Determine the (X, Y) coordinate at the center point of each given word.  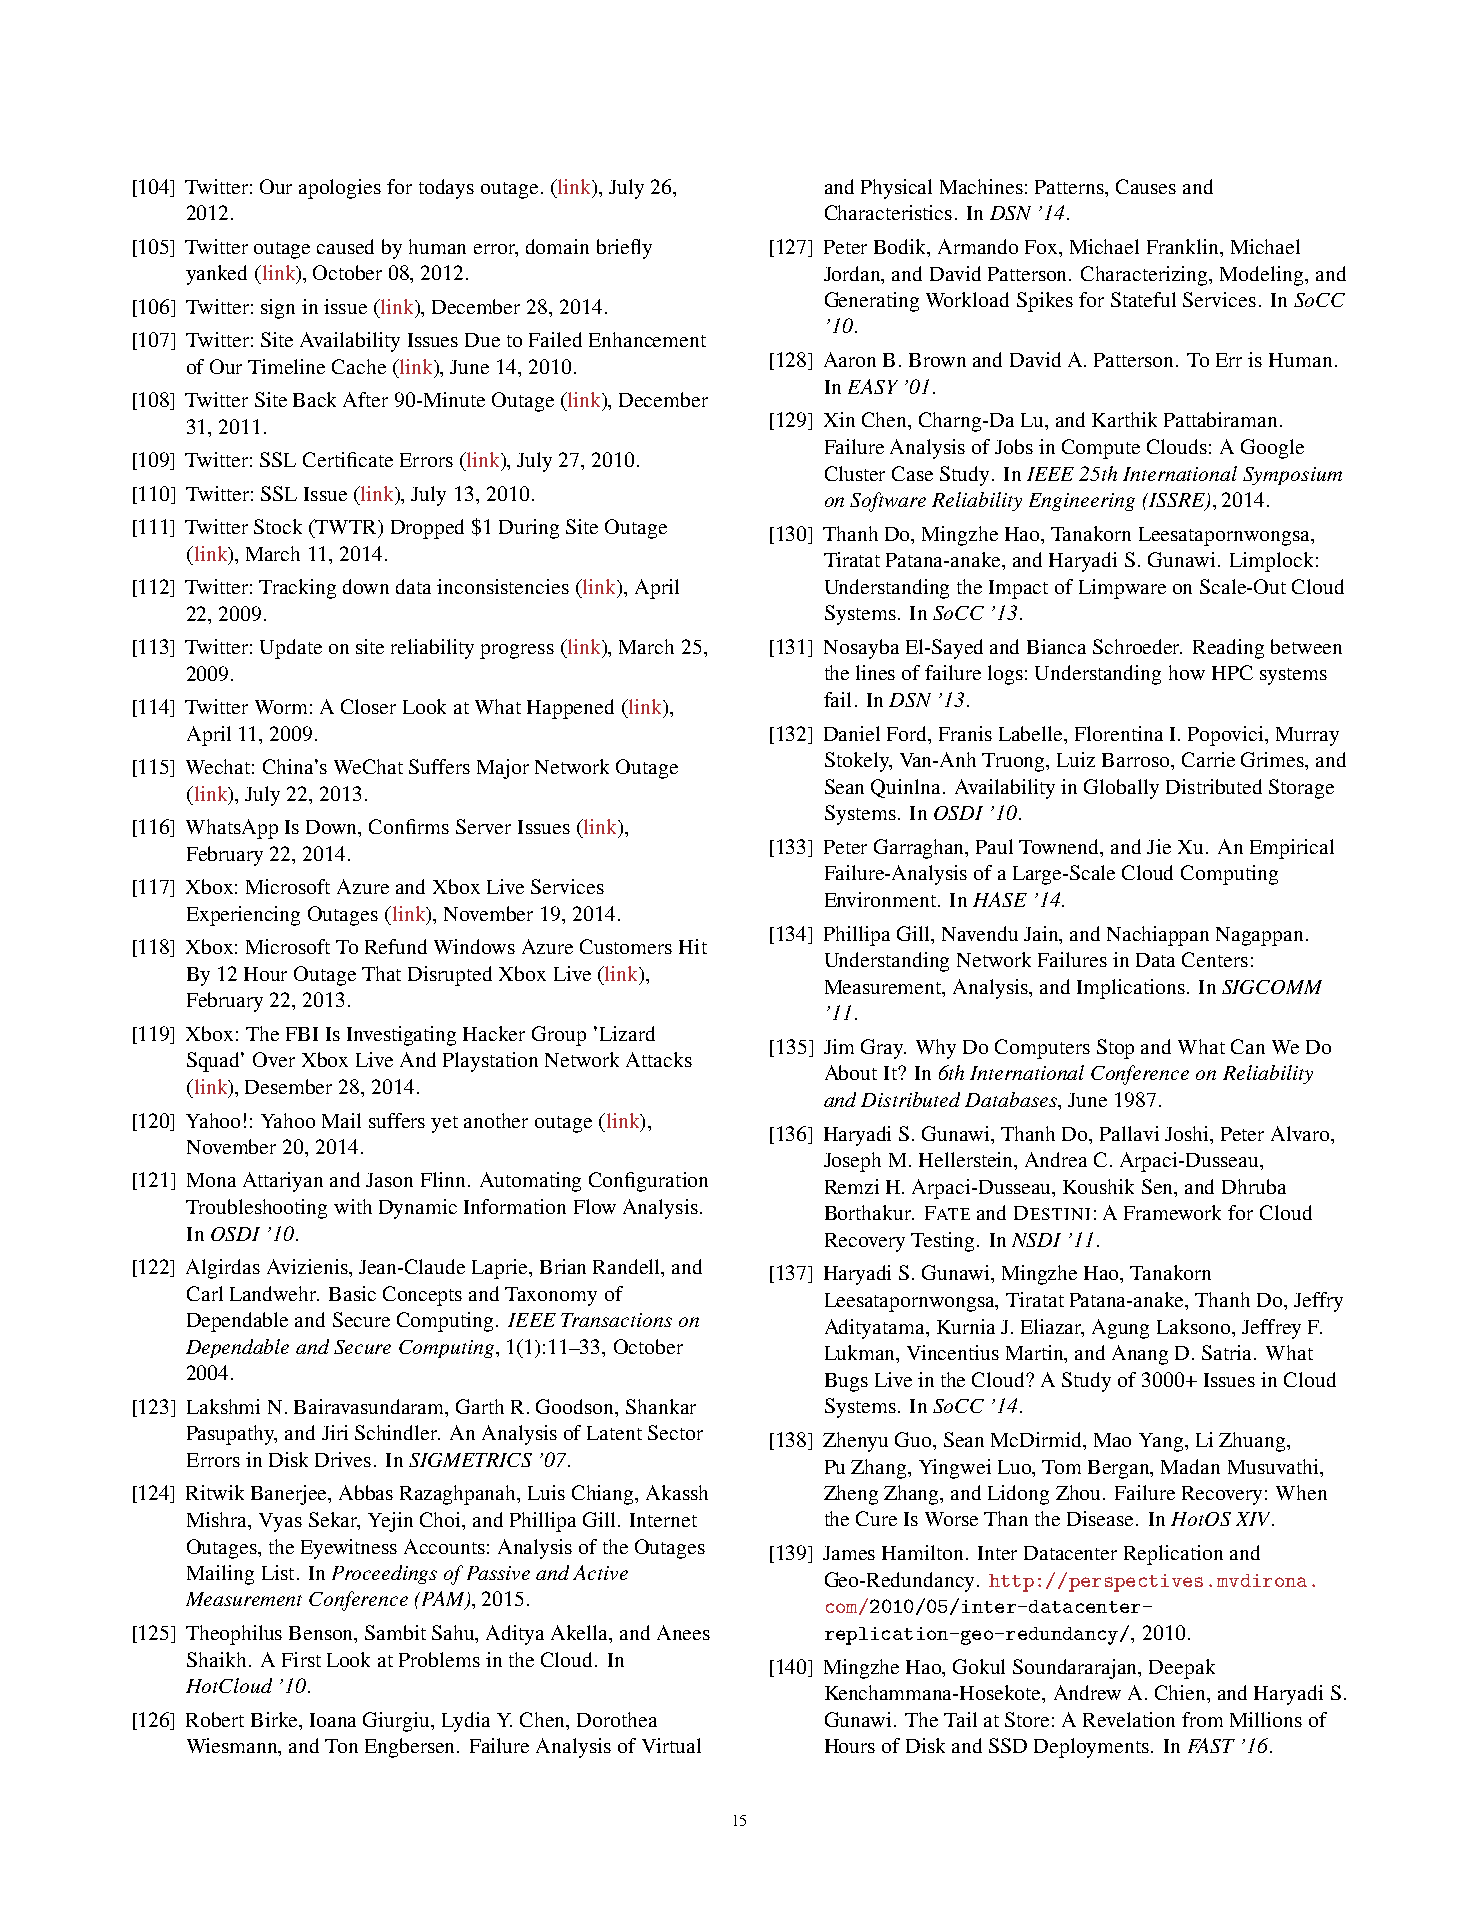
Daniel (852, 733)
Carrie (1208, 759)
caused (345, 246)
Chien (1182, 1694)
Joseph (852, 1162)
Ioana (333, 1720)
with (353, 1206)
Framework (1172, 1212)
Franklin (1184, 246)
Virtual (671, 1745)
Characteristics (888, 212)
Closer (368, 706)
